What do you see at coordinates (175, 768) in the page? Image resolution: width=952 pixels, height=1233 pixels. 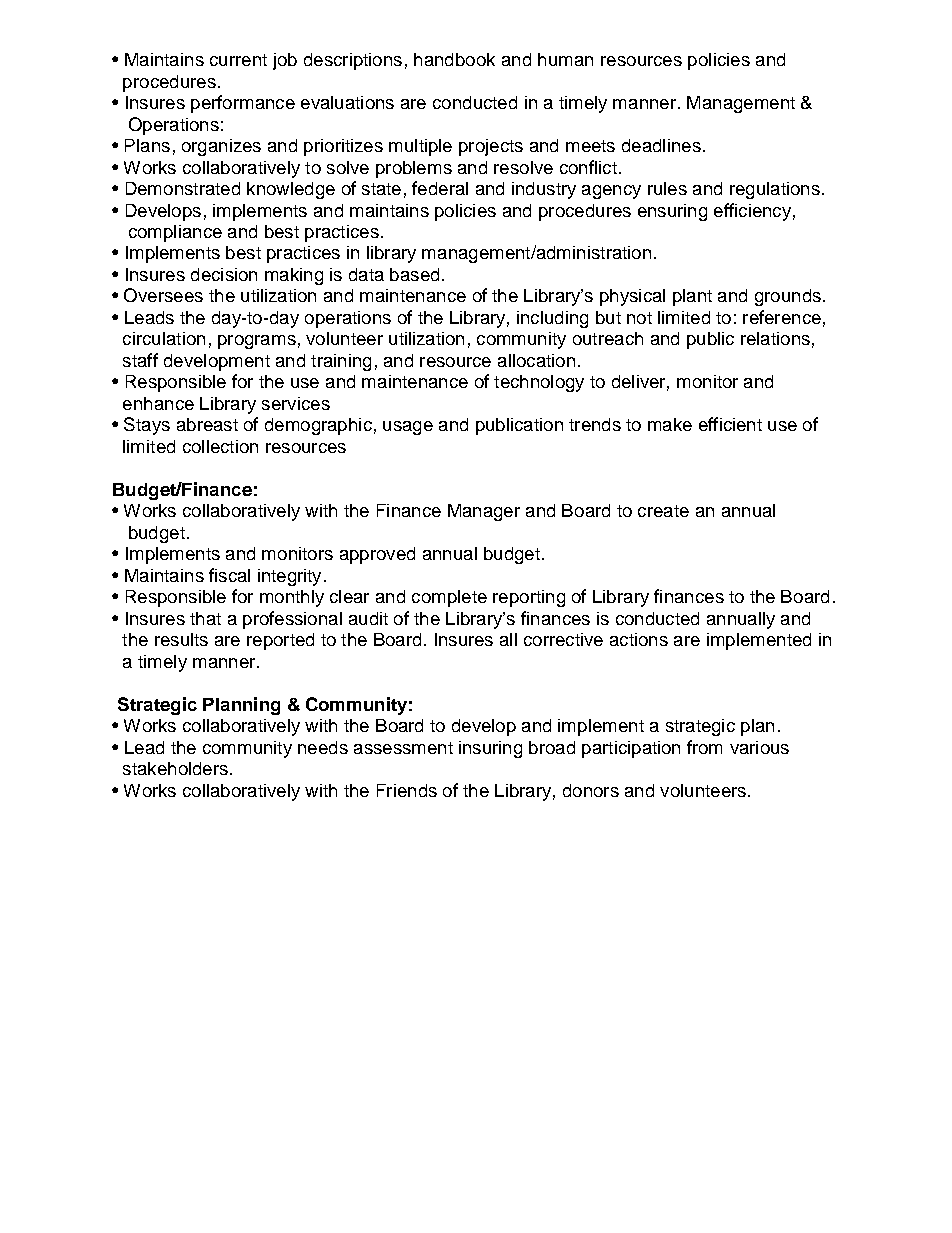 I see `stakeholders` at bounding box center [175, 768].
